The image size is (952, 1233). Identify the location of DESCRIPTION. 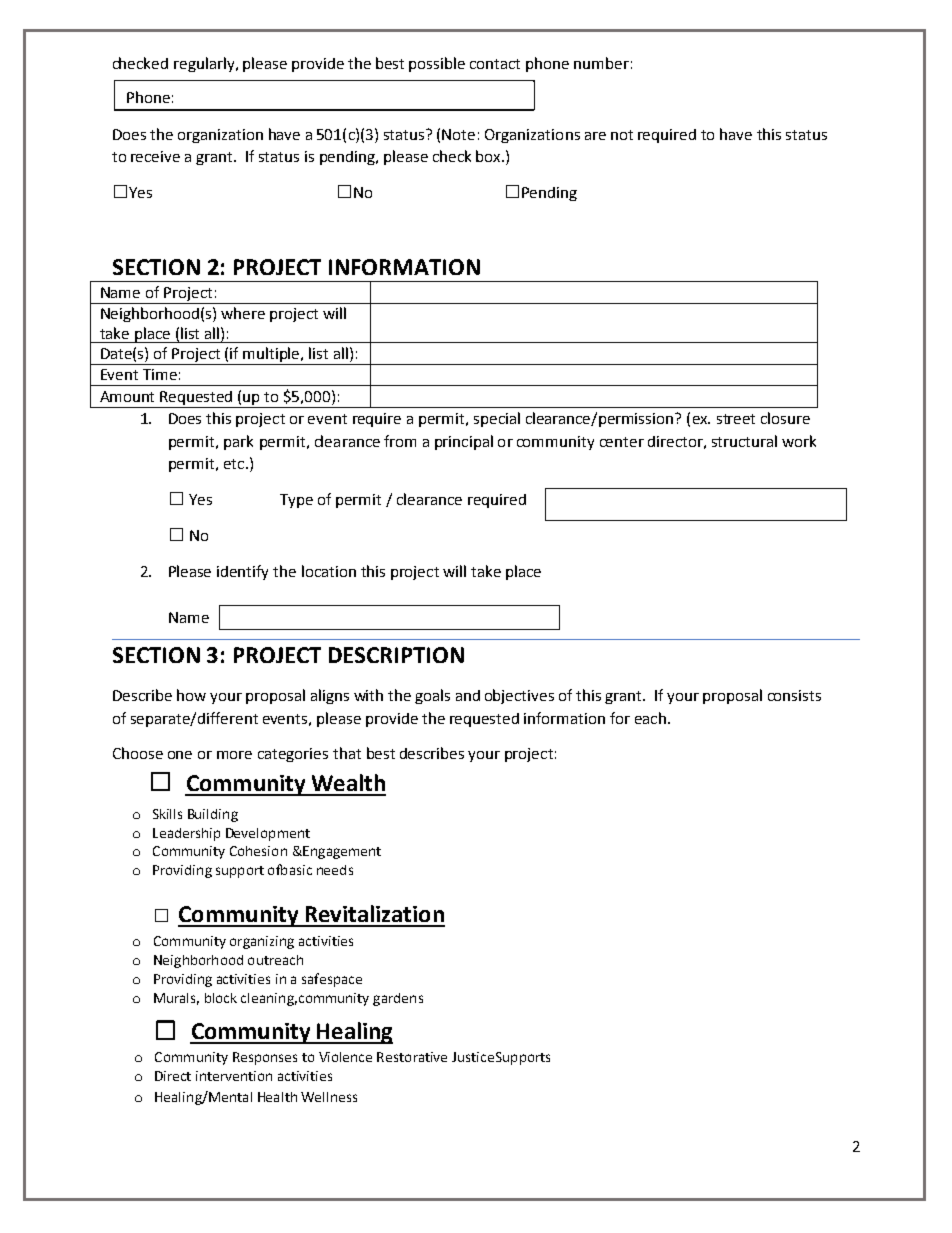
(396, 655).
